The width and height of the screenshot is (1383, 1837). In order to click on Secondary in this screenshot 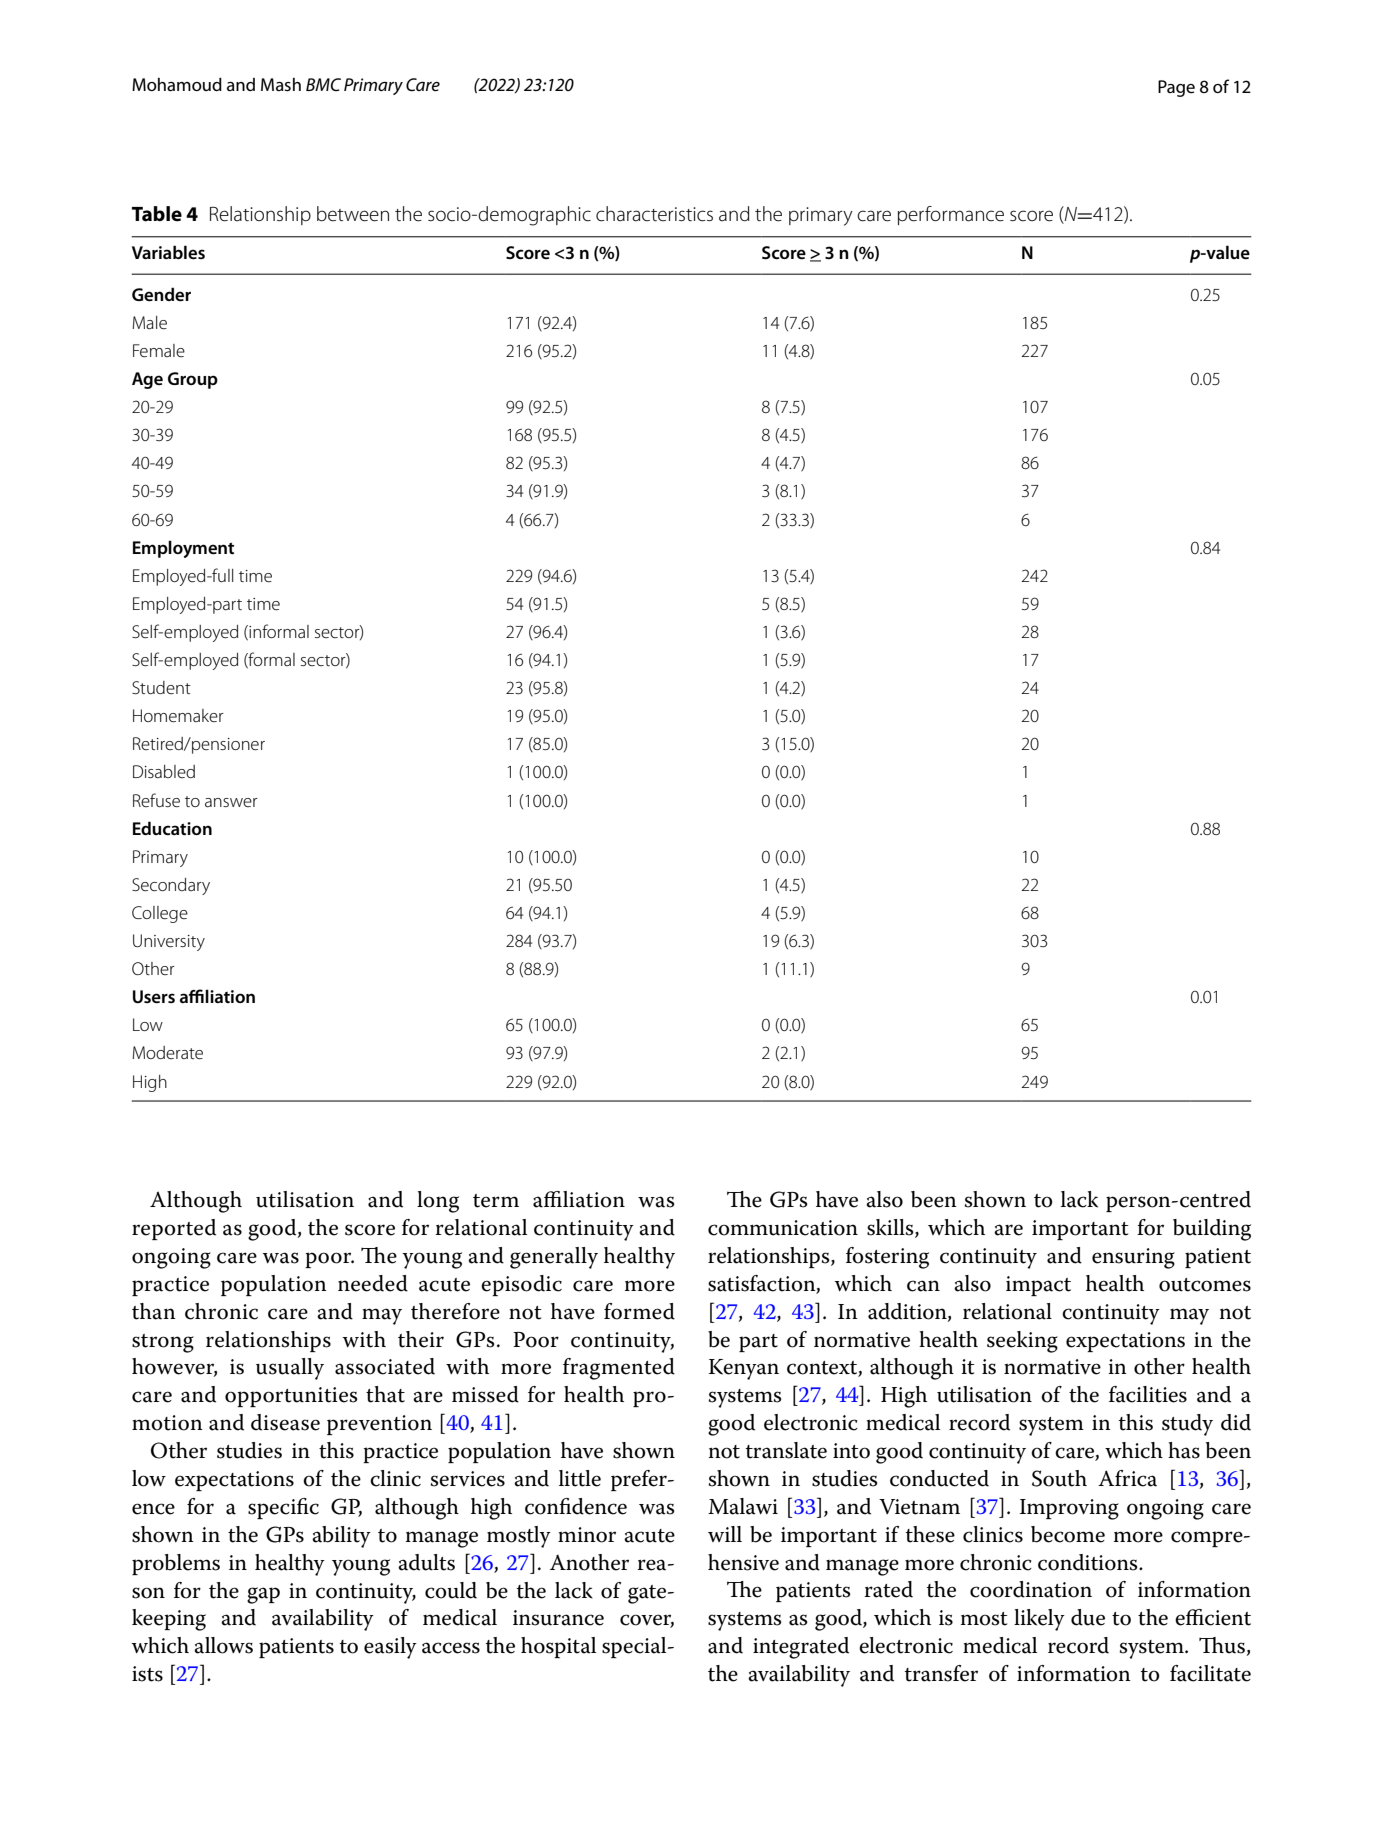, I will do `click(171, 886)`.
